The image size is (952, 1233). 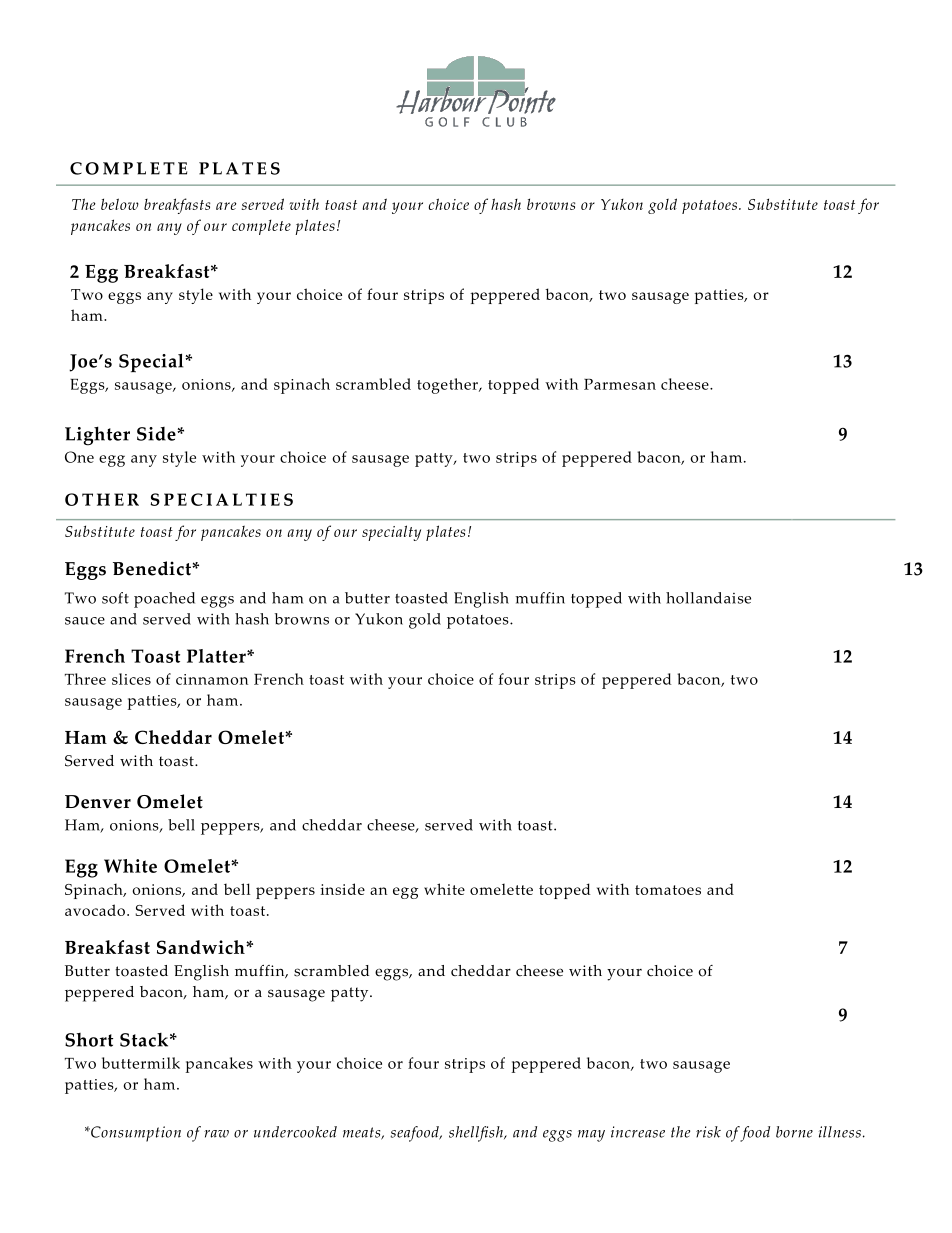 I want to click on below, so click(x=120, y=204).
